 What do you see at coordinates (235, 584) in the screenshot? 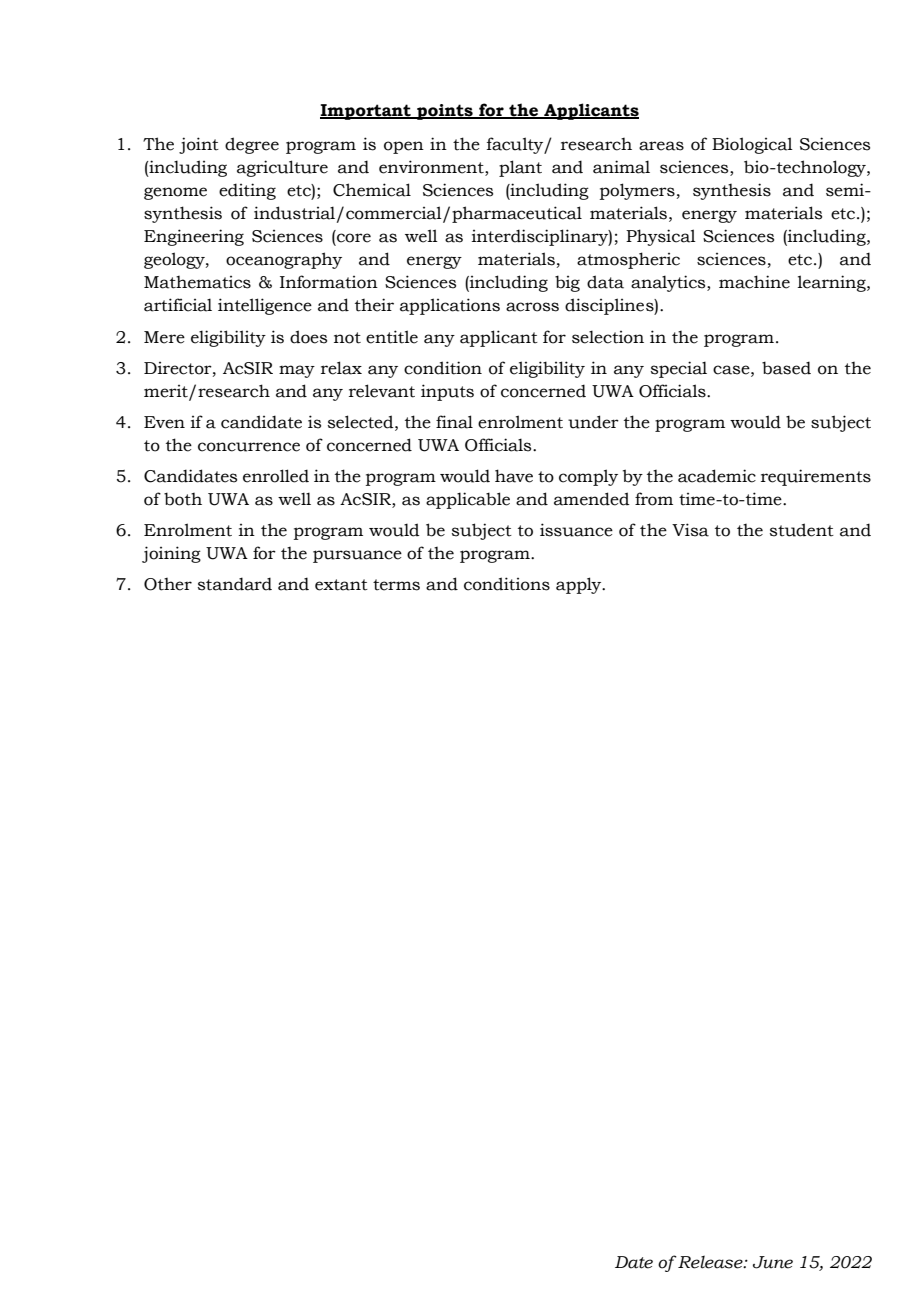
I see `standard` at bounding box center [235, 584].
